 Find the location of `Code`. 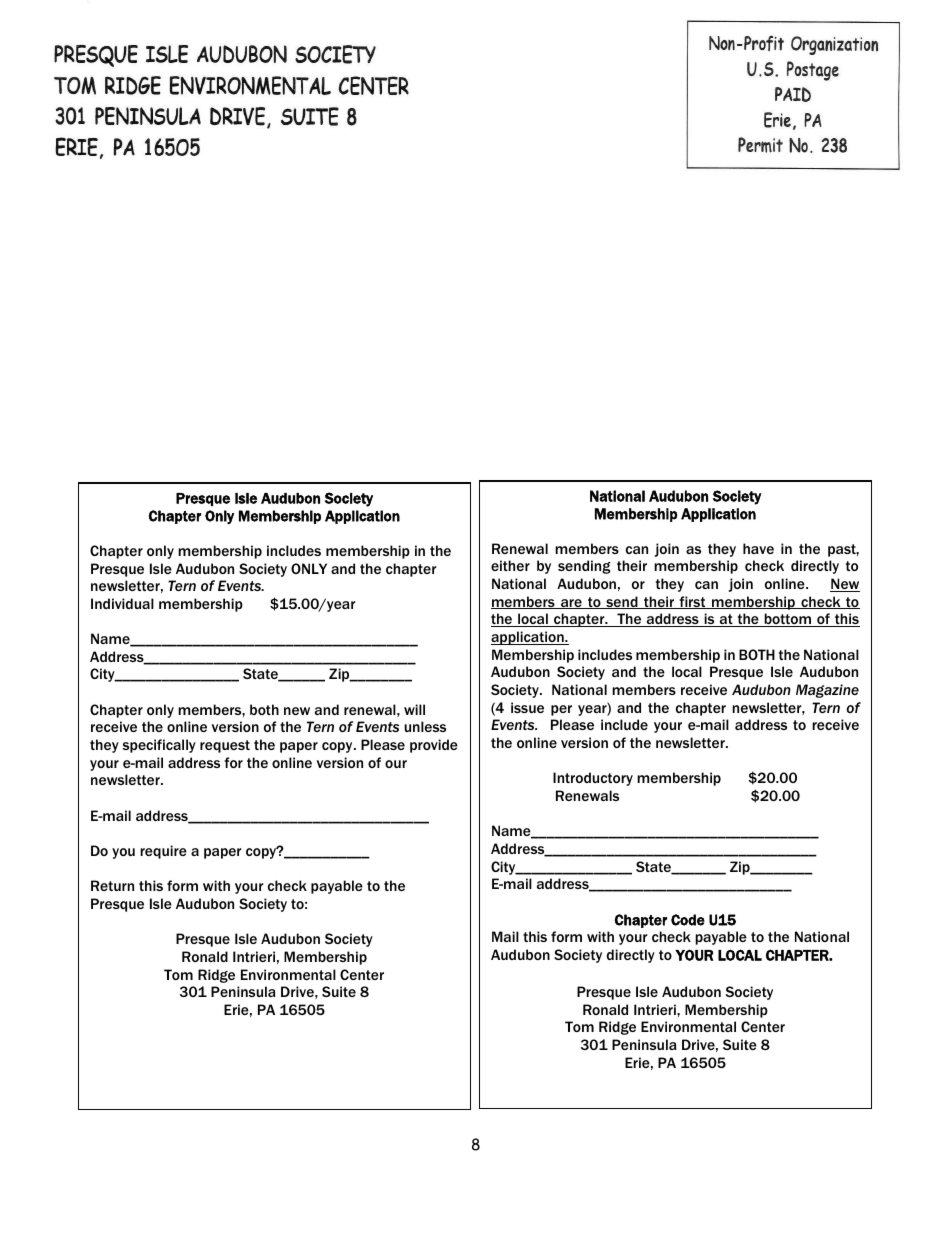

Code is located at coordinates (688, 920).
